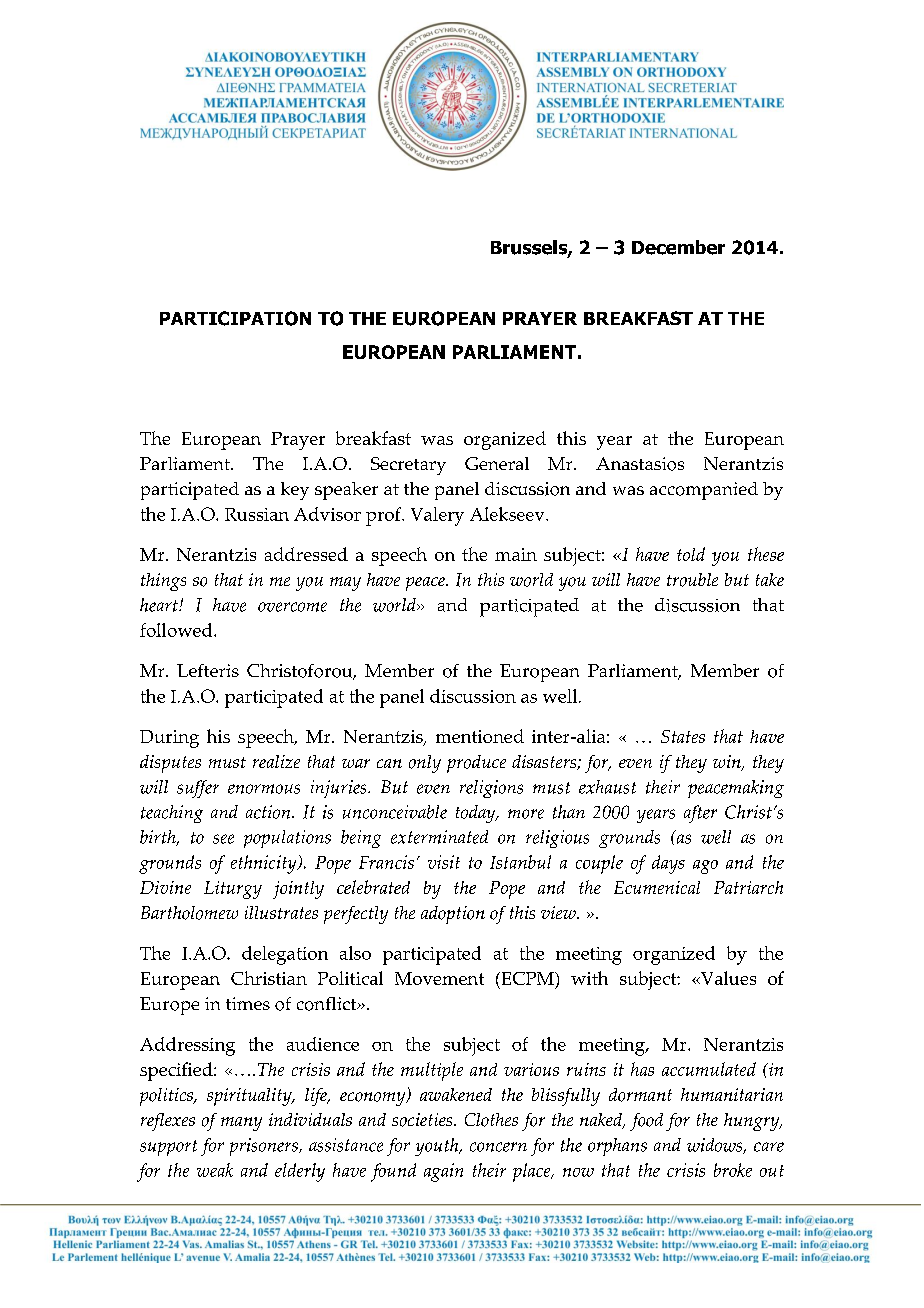 This page has height=1308, width=924. I want to click on States, so click(683, 736).
